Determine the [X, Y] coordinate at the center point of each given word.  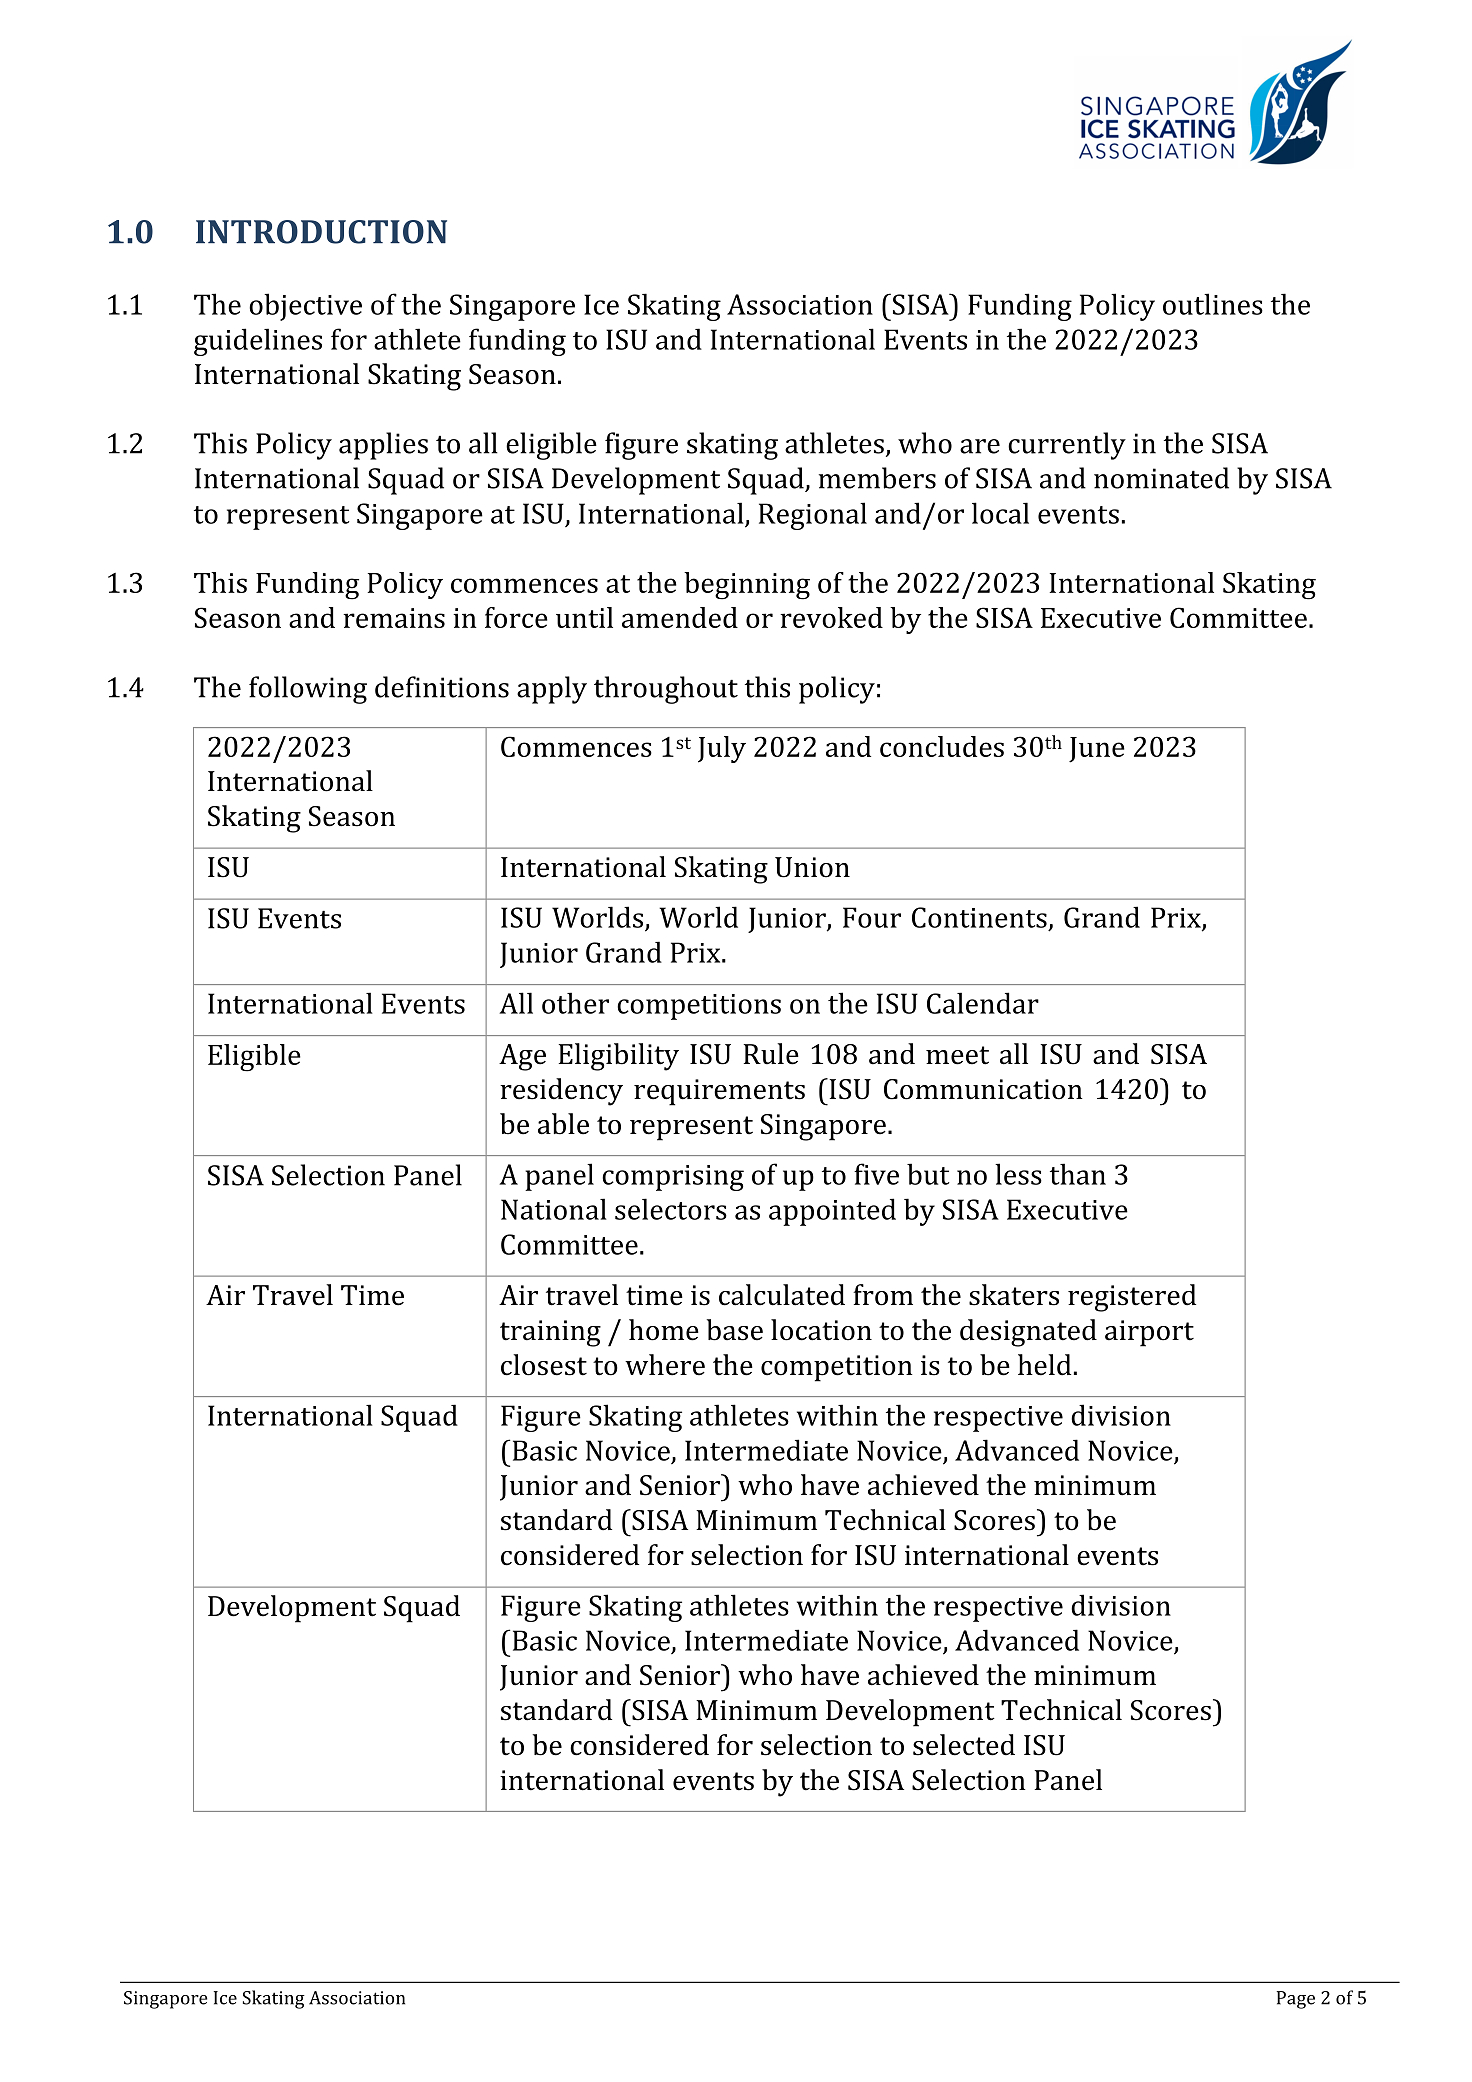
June [1097, 750]
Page [1296, 2000]
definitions [442, 687]
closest [544, 1365]
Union [812, 867]
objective [305, 307]
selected [964, 1745]
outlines [1213, 304]
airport [1149, 1333]
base [735, 1330]
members [877, 478]
